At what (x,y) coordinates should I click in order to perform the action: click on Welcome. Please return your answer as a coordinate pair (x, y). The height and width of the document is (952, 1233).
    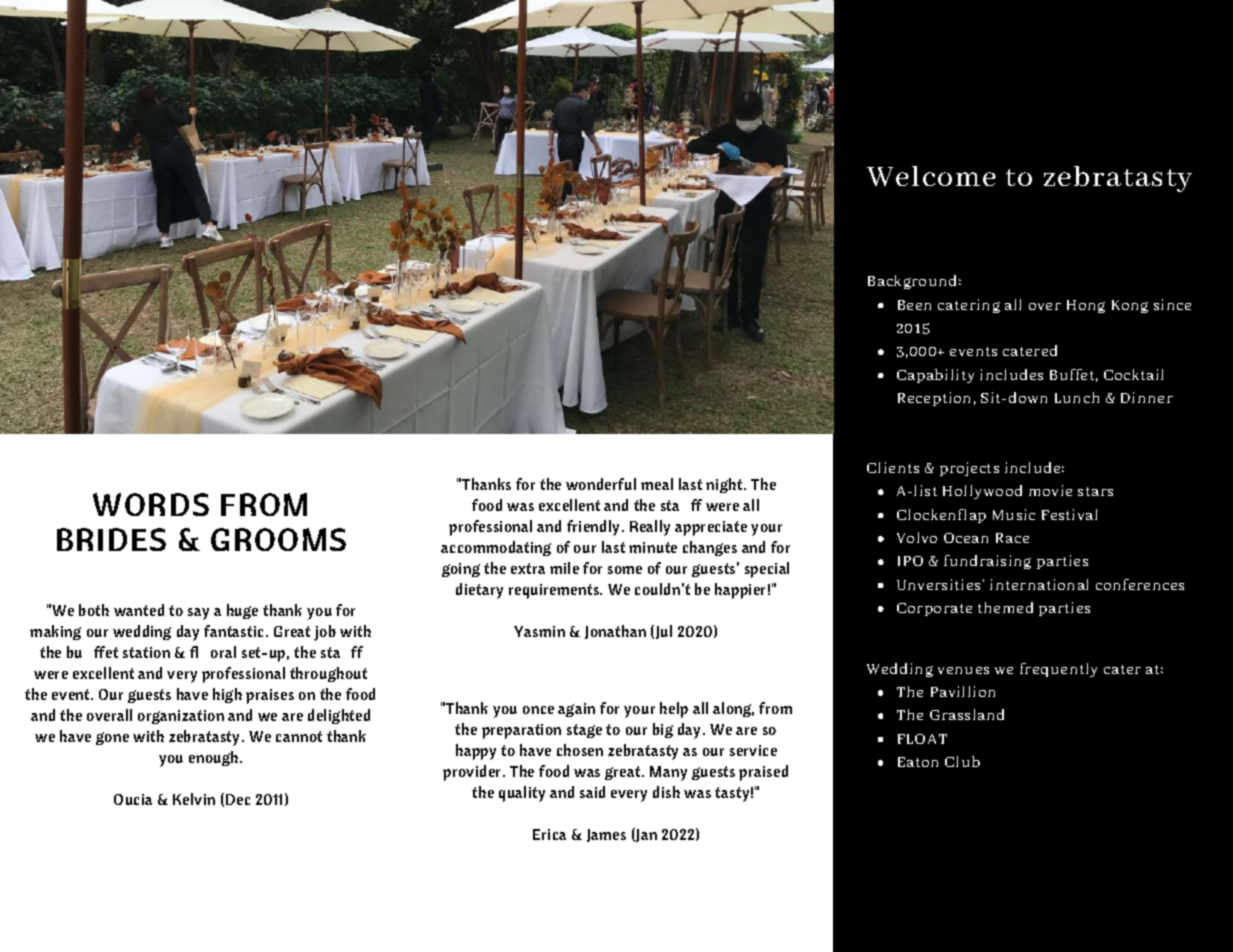
    Looking at the image, I should click on (931, 176).
